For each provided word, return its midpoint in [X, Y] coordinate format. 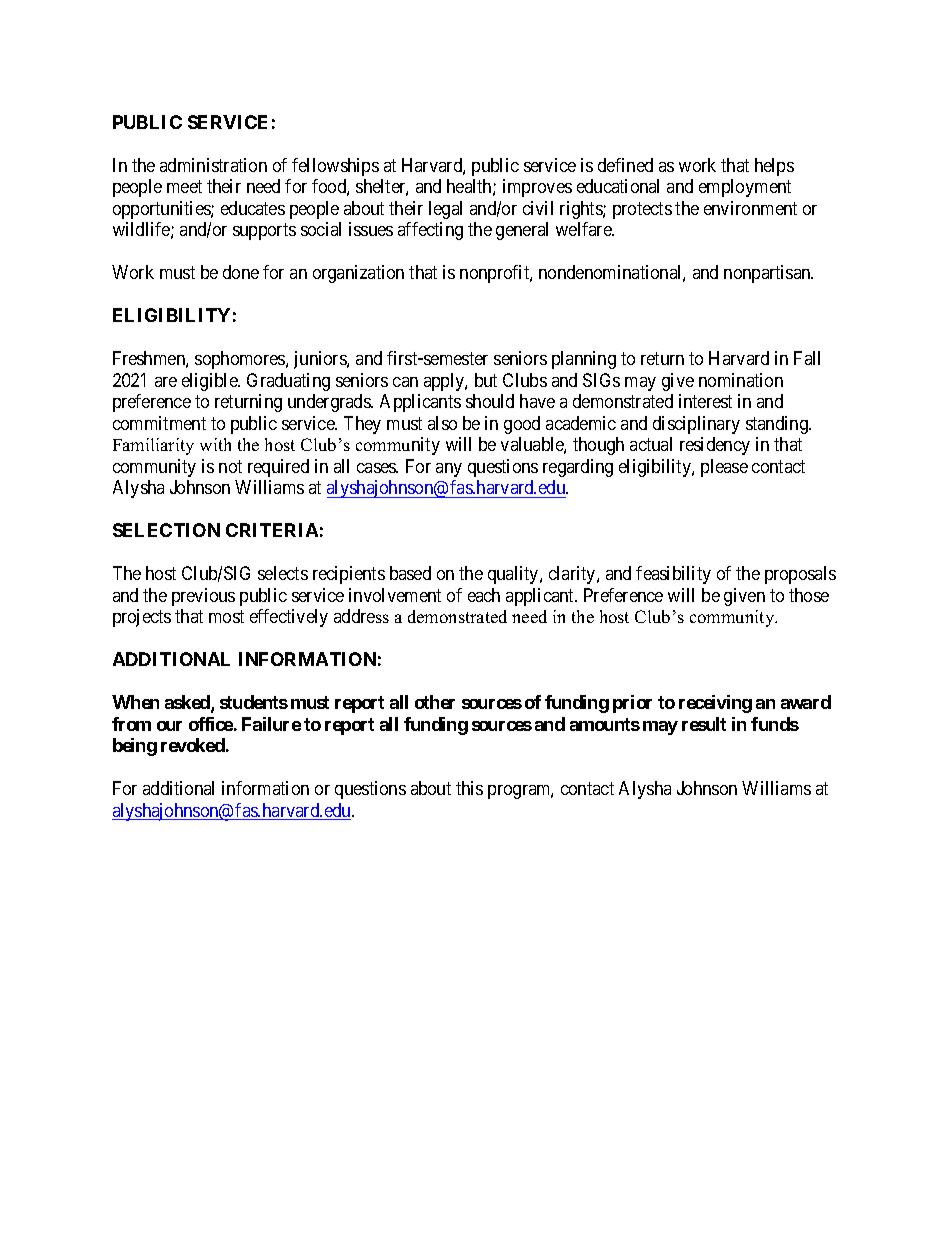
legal [445, 210]
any [449, 470]
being [135, 747]
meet [184, 187]
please [724, 468]
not [230, 466]
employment [745, 188]
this [469, 788]
